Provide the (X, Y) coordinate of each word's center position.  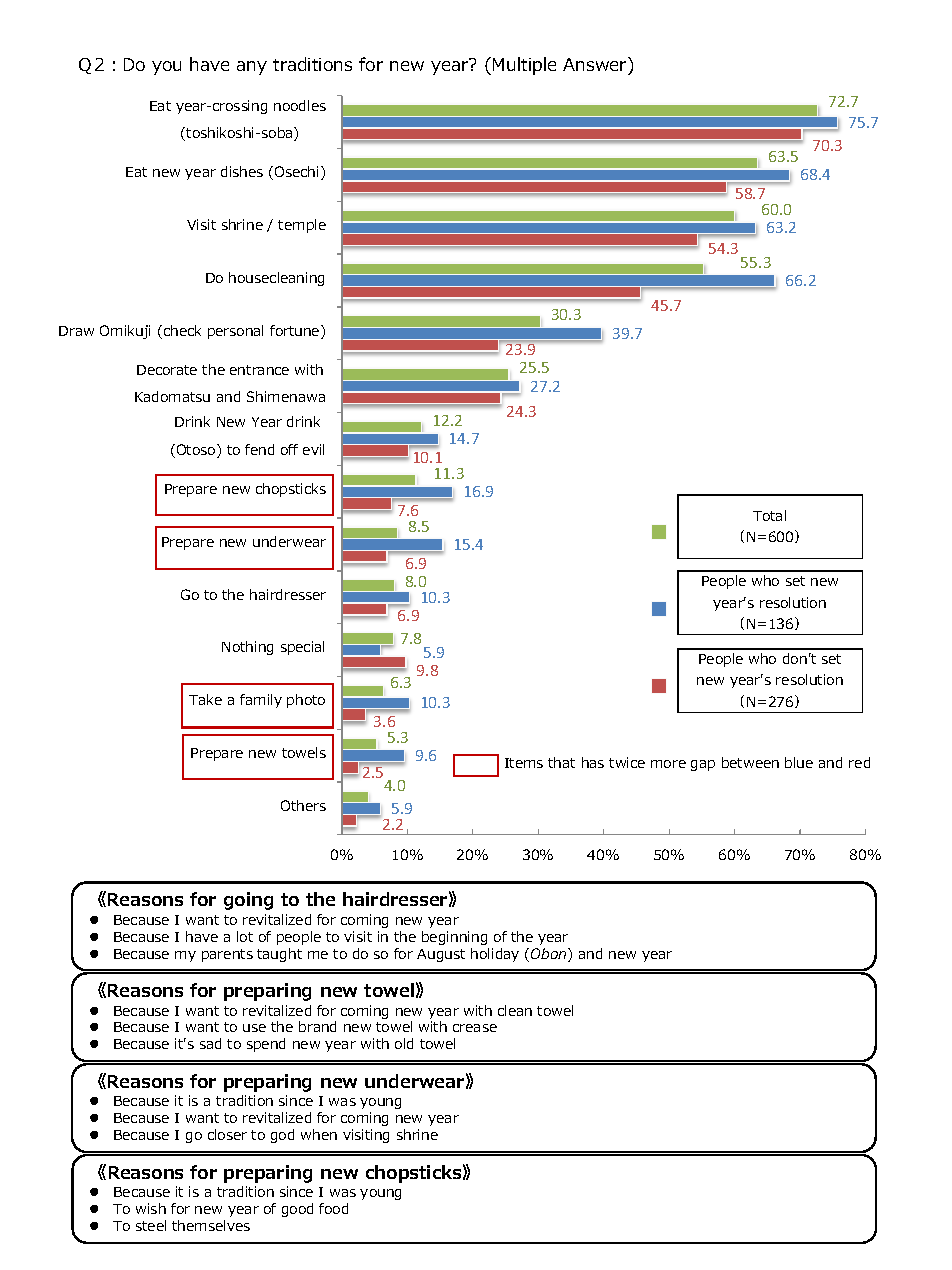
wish (151, 1208)
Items (524, 763)
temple (302, 226)
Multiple (524, 66)
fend (259, 449)
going (248, 901)
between (750, 762)
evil (313, 449)
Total (769, 515)
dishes (242, 171)
